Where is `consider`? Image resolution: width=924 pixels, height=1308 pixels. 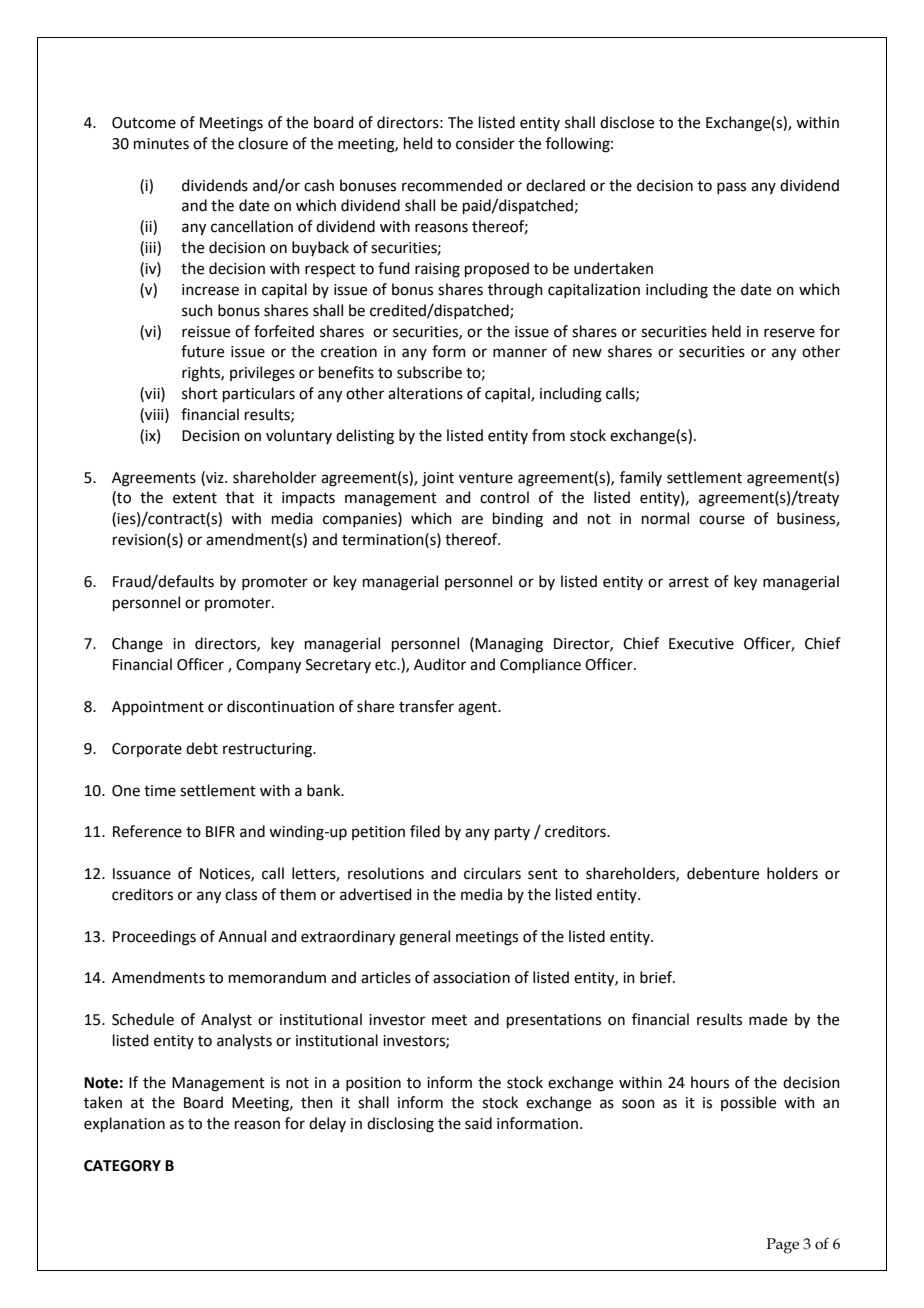 consider is located at coordinates (485, 143).
